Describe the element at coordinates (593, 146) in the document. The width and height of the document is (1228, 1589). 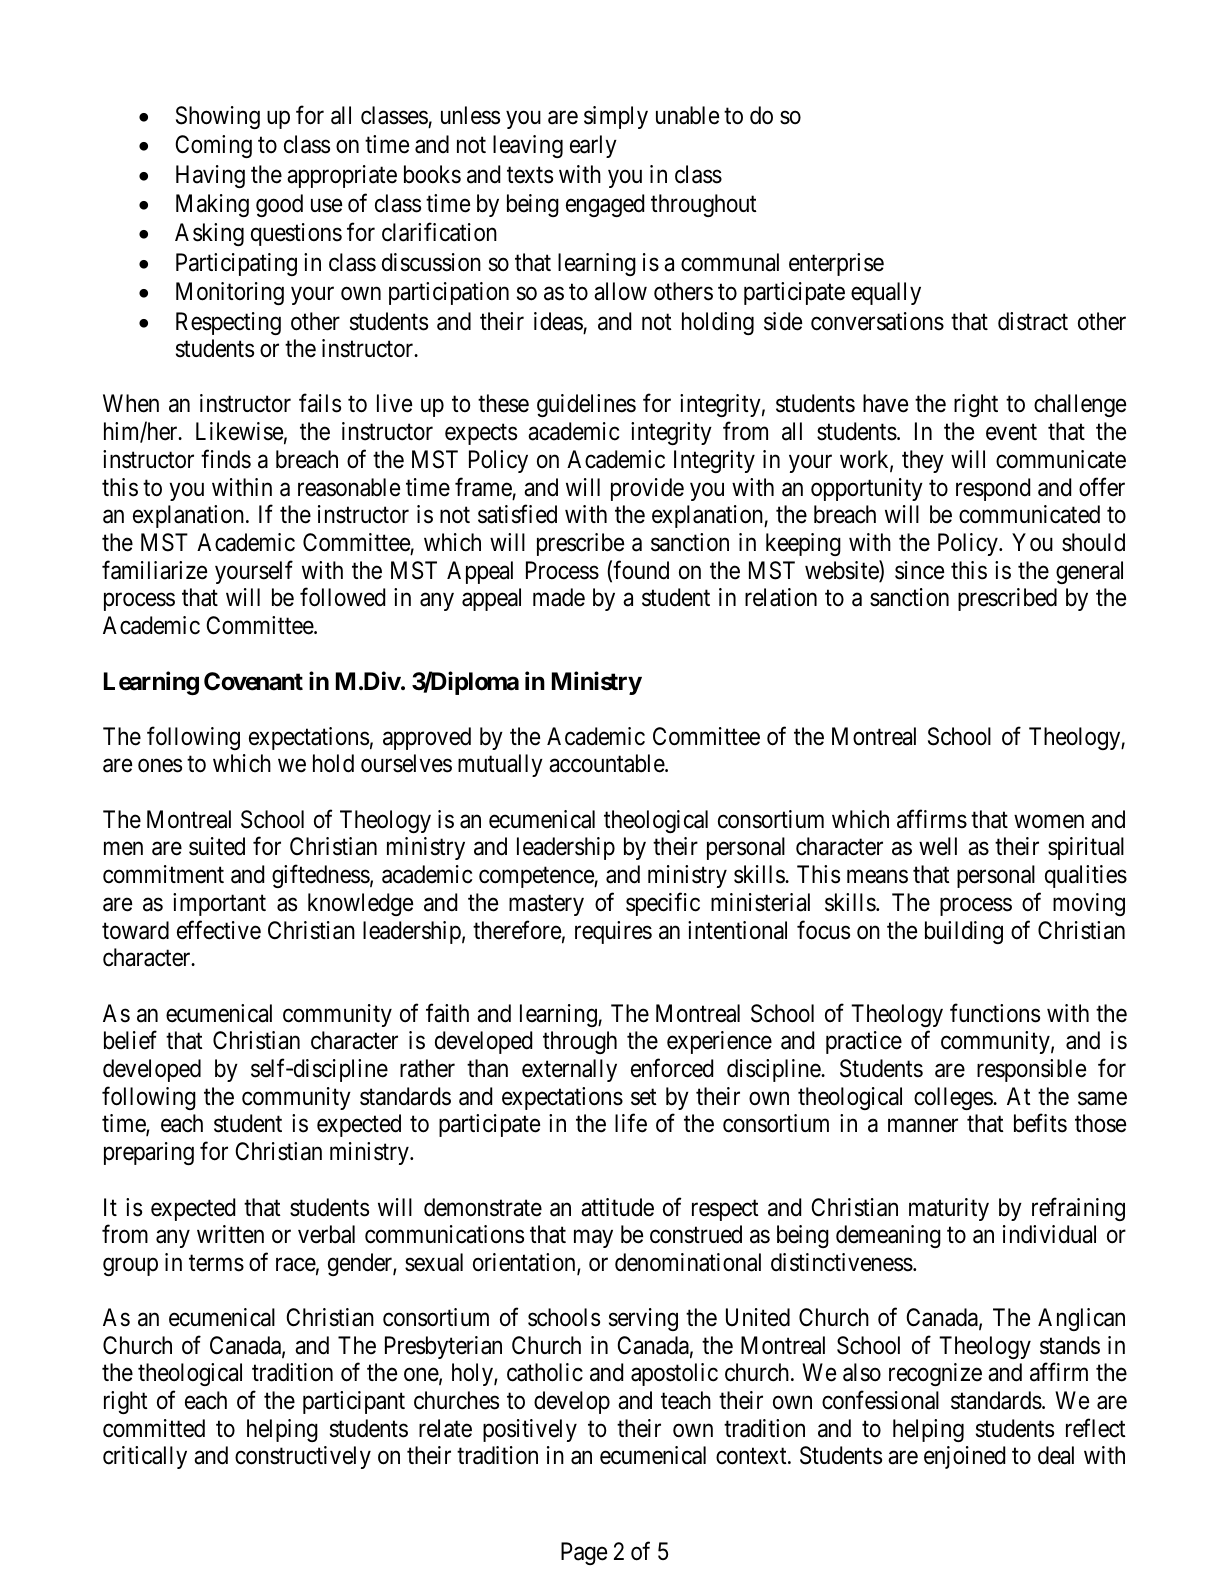
I see `early` at that location.
